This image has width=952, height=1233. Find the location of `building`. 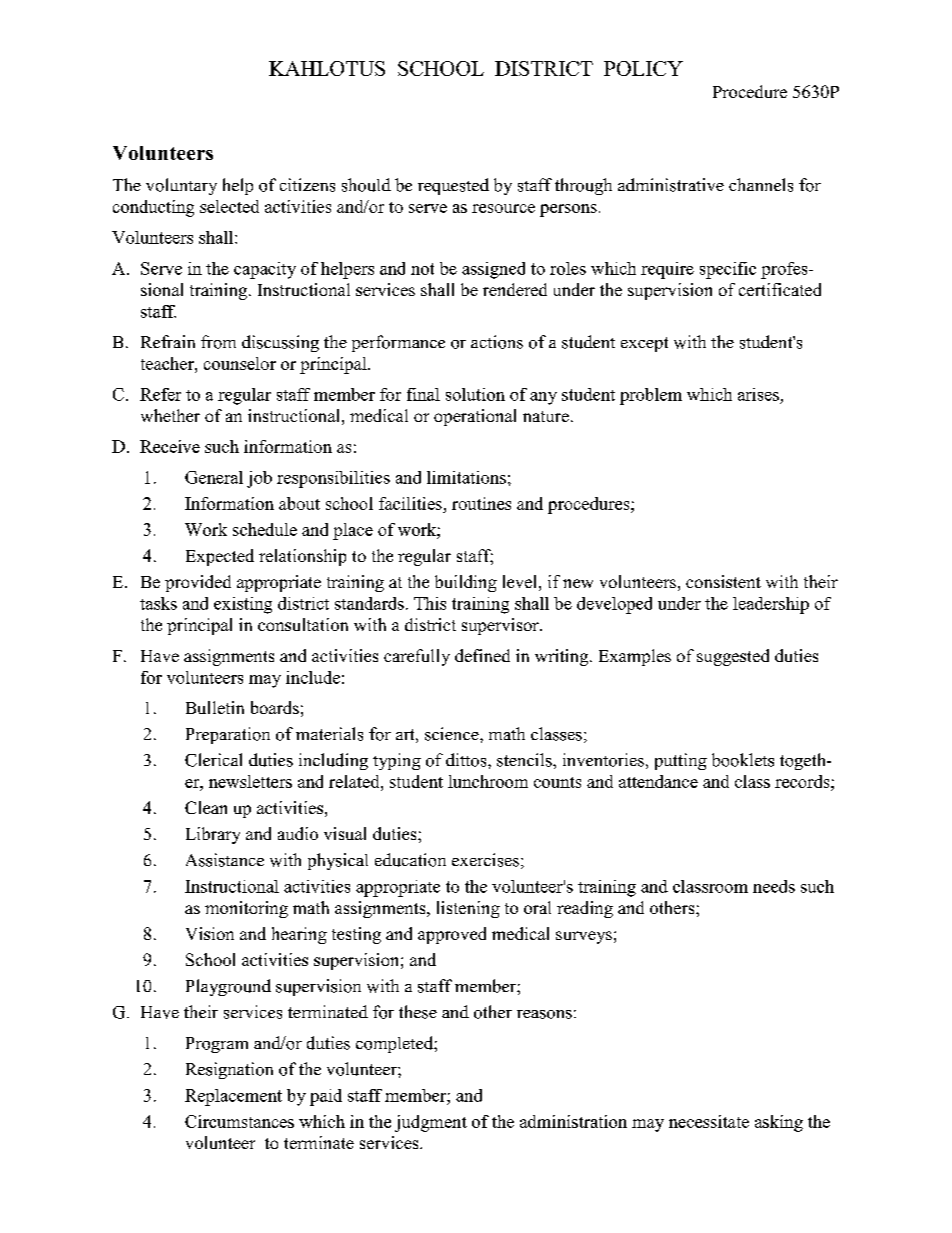

building is located at coordinates (466, 583).
